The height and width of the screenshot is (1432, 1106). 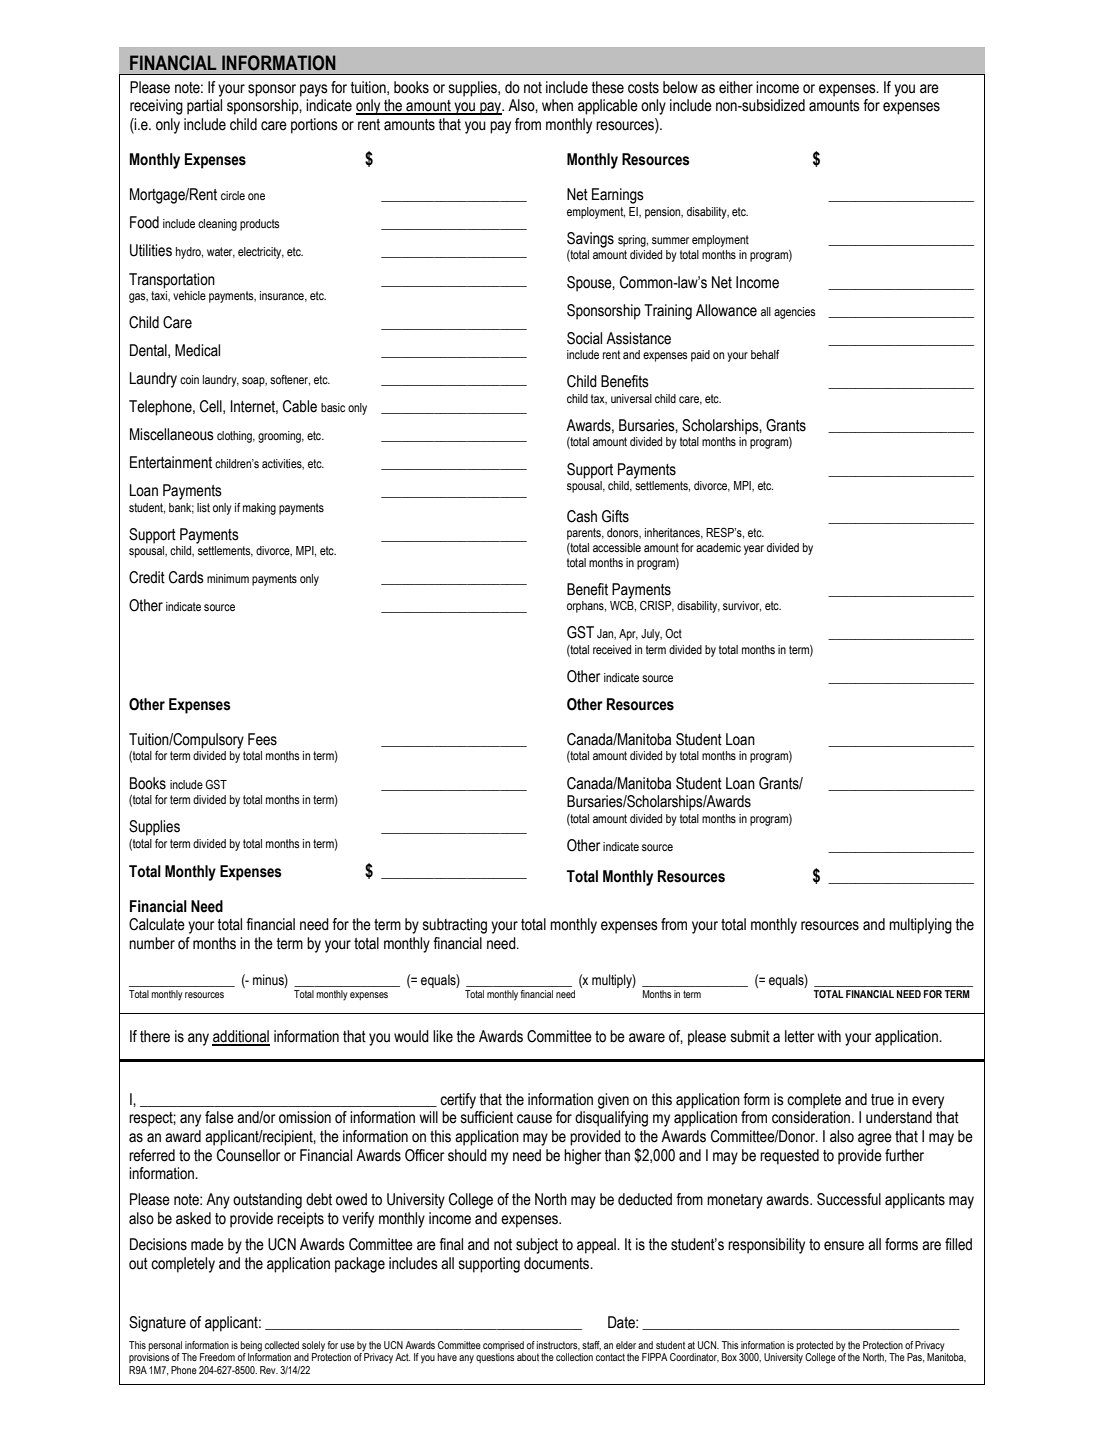 What do you see at coordinates (631, 398) in the screenshot?
I see `universal` at bounding box center [631, 398].
